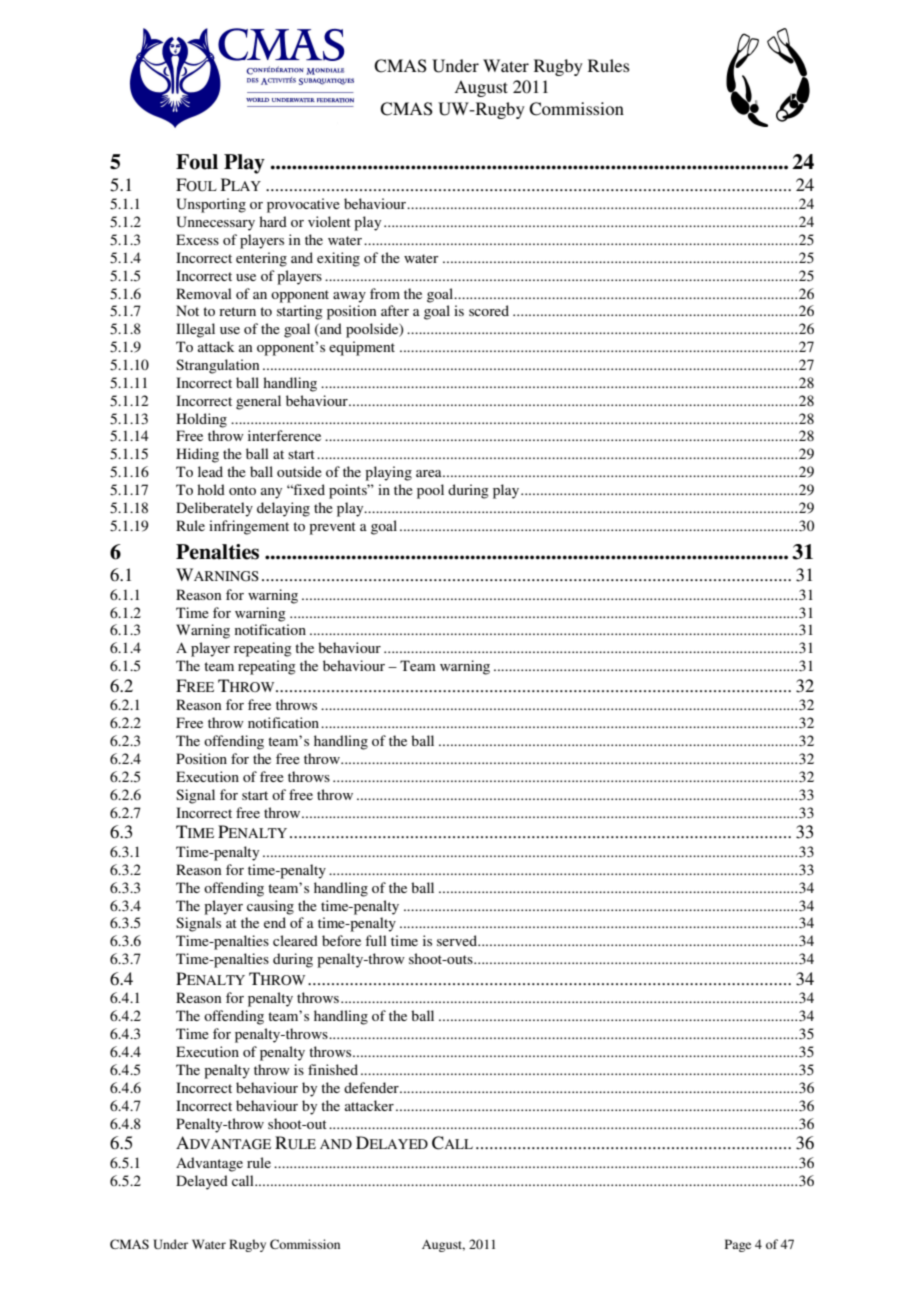 Image resolution: width=924 pixels, height=1308 pixels. I want to click on scored, so click(489, 310).
